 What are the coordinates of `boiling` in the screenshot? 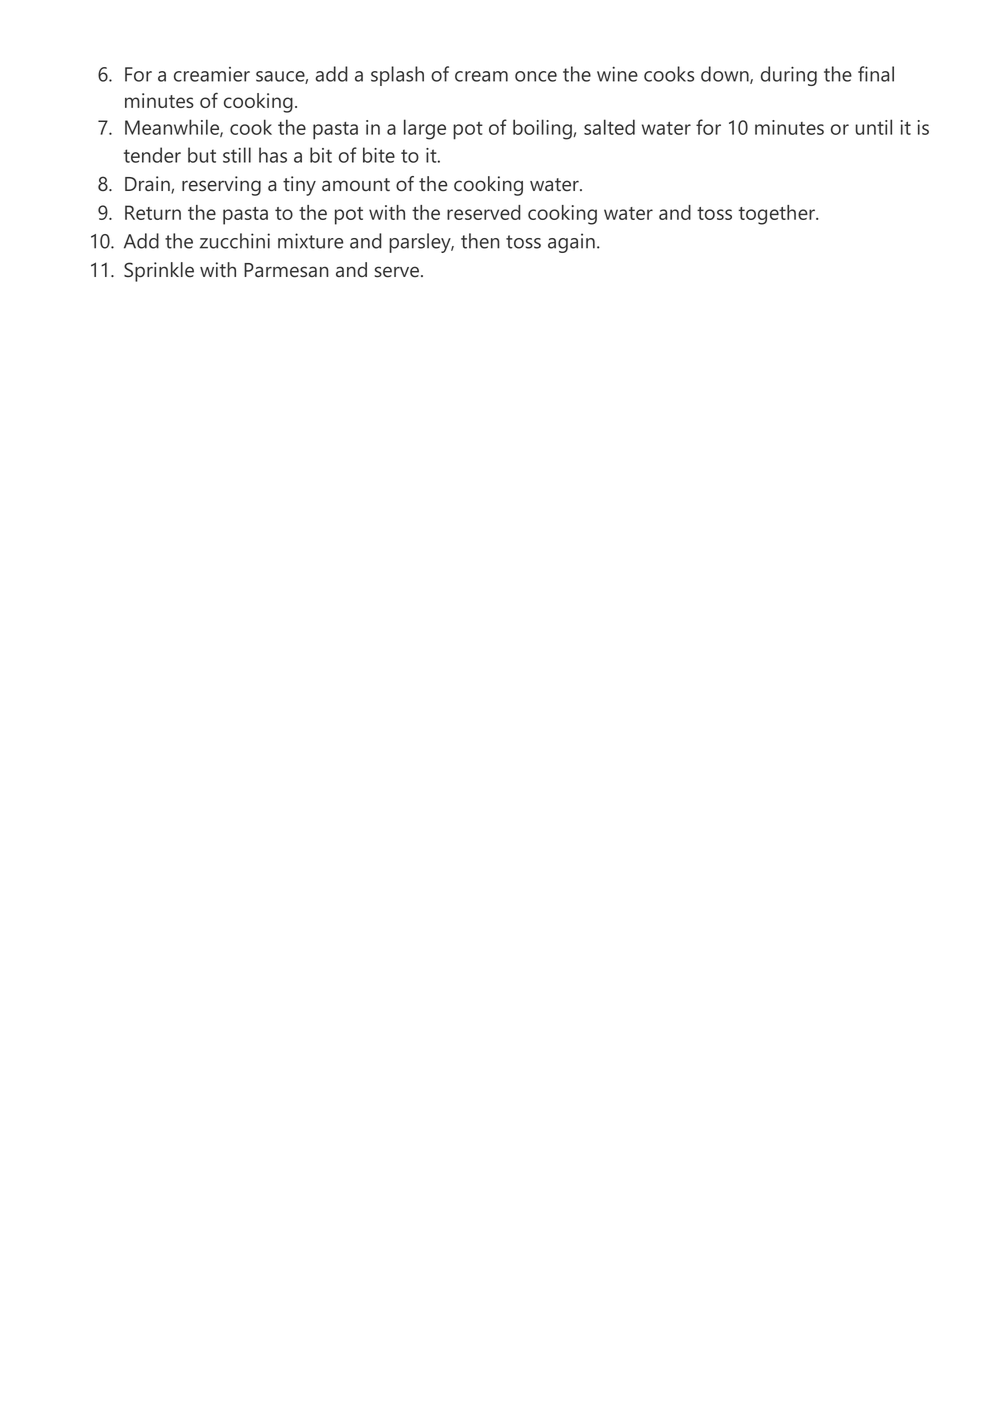 It's located at (543, 129).
